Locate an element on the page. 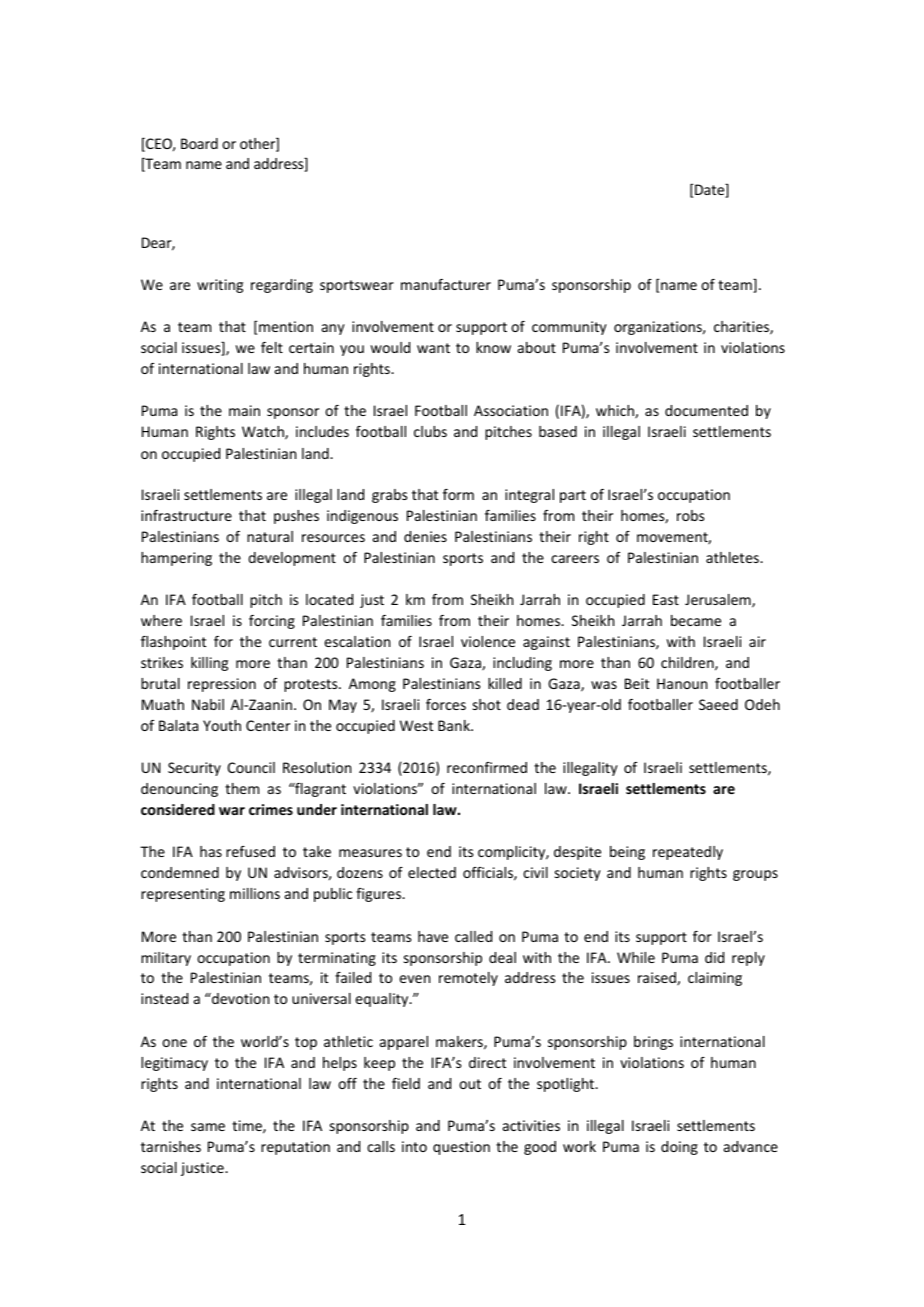 Image resolution: width=924 pixels, height=1307 pixels. community is located at coordinates (569, 328).
